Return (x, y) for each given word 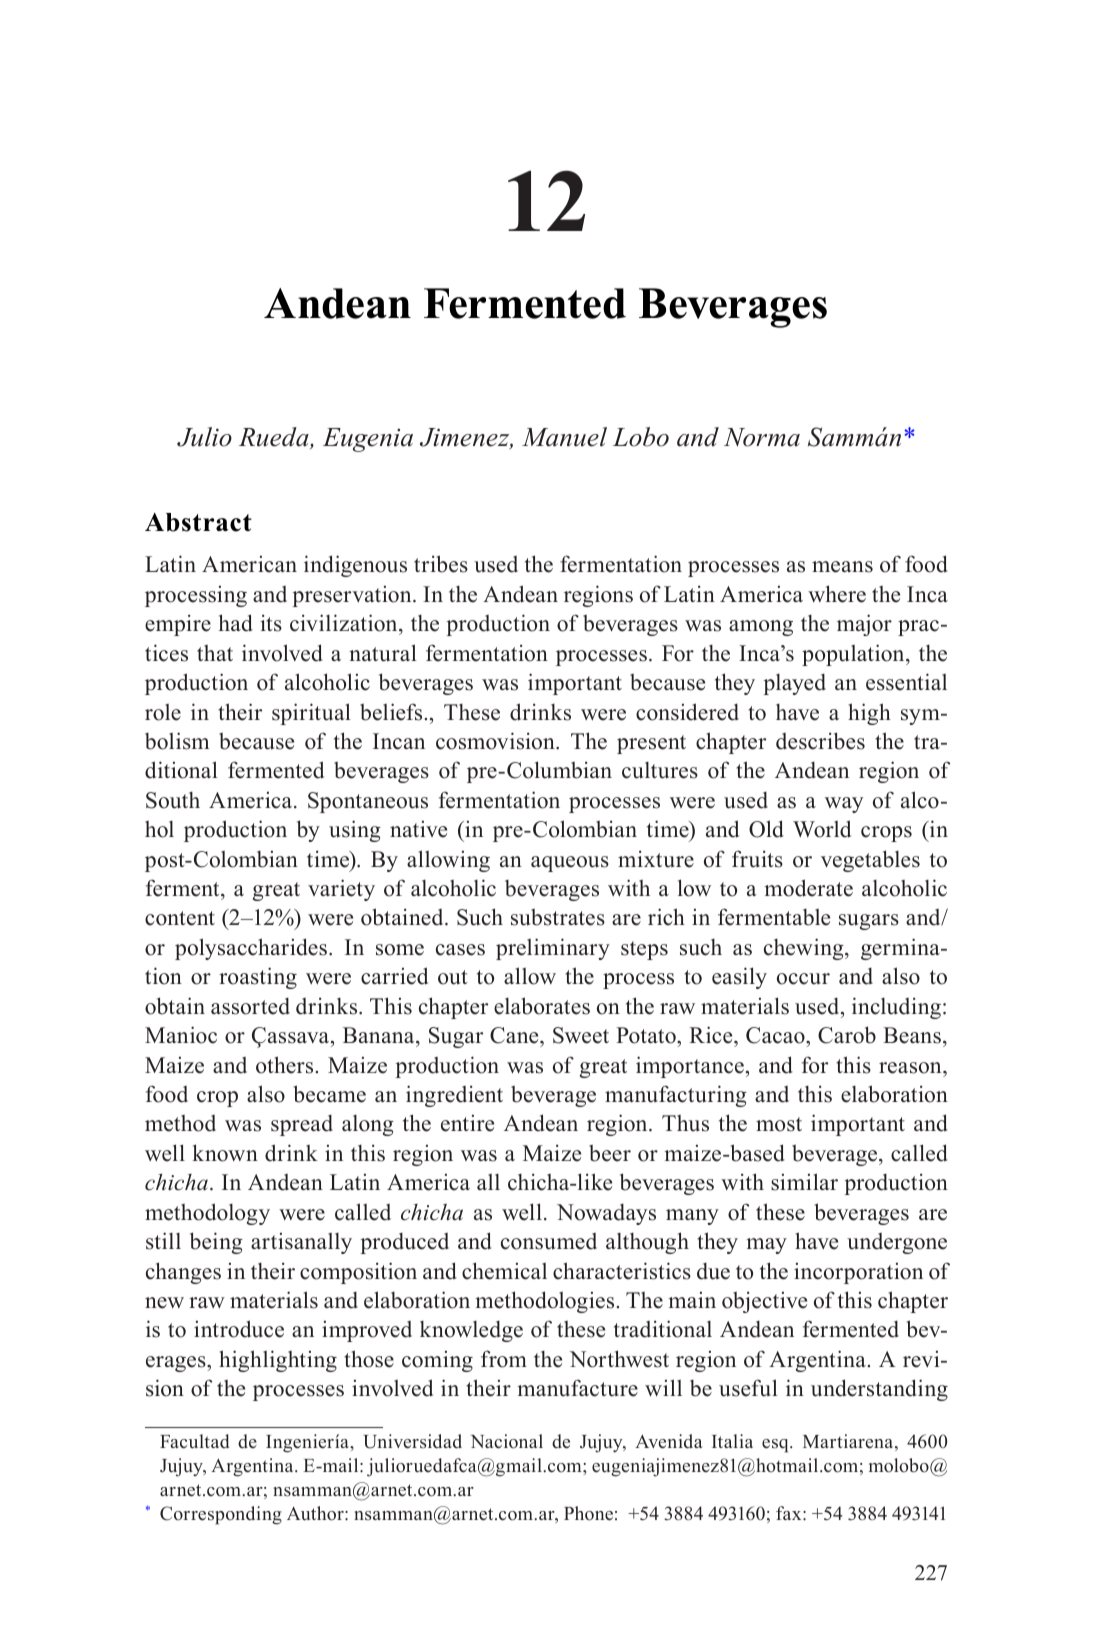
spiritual (311, 714)
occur (803, 979)
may (766, 1246)
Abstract (198, 522)
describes (820, 741)
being (216, 1243)
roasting (258, 978)
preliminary (553, 949)
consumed (549, 1241)
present (651, 744)
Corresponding (221, 1515)
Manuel (564, 437)
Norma (762, 437)
